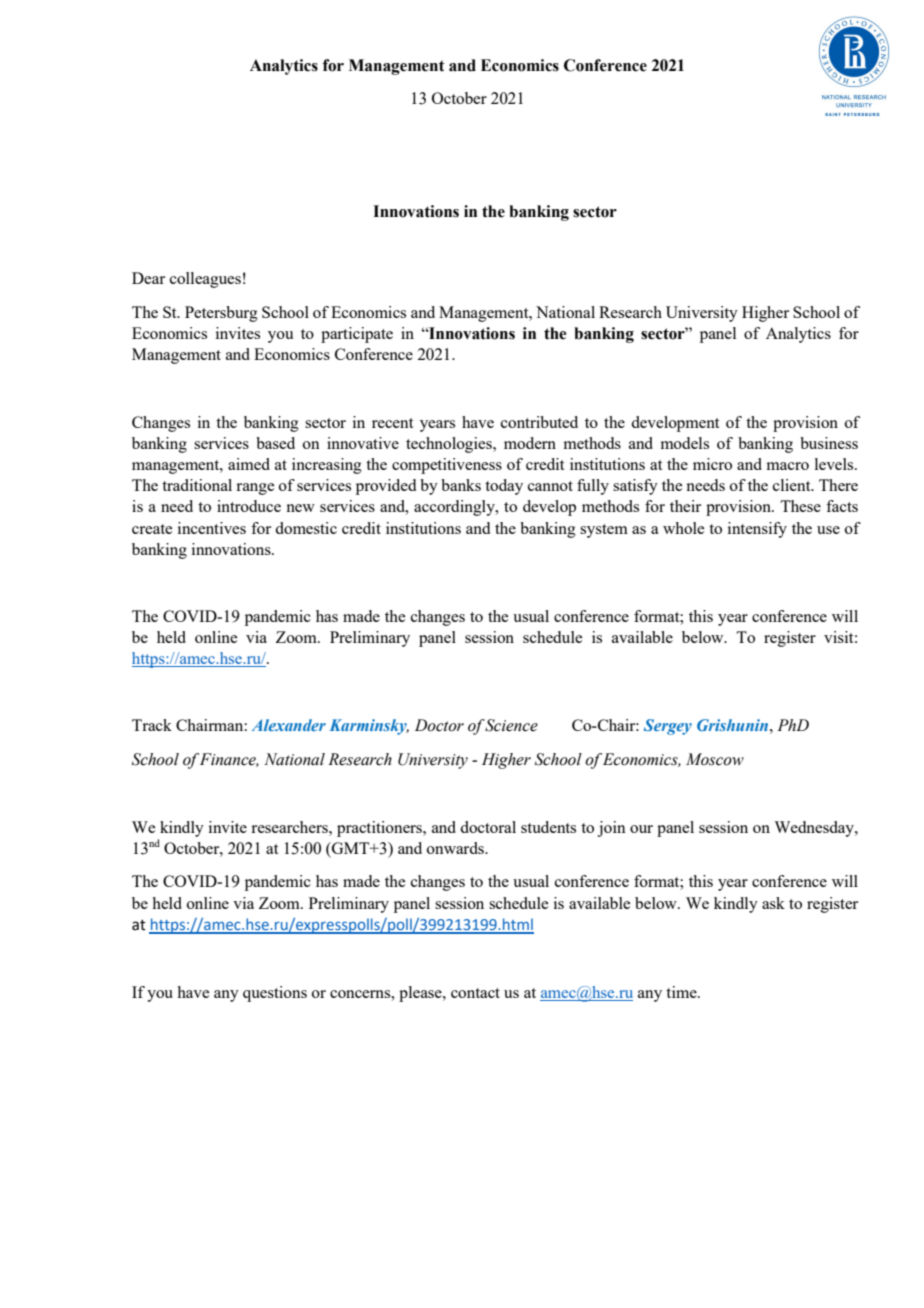  What do you see at coordinates (530, 443) in the screenshot?
I see `modern` at bounding box center [530, 443].
